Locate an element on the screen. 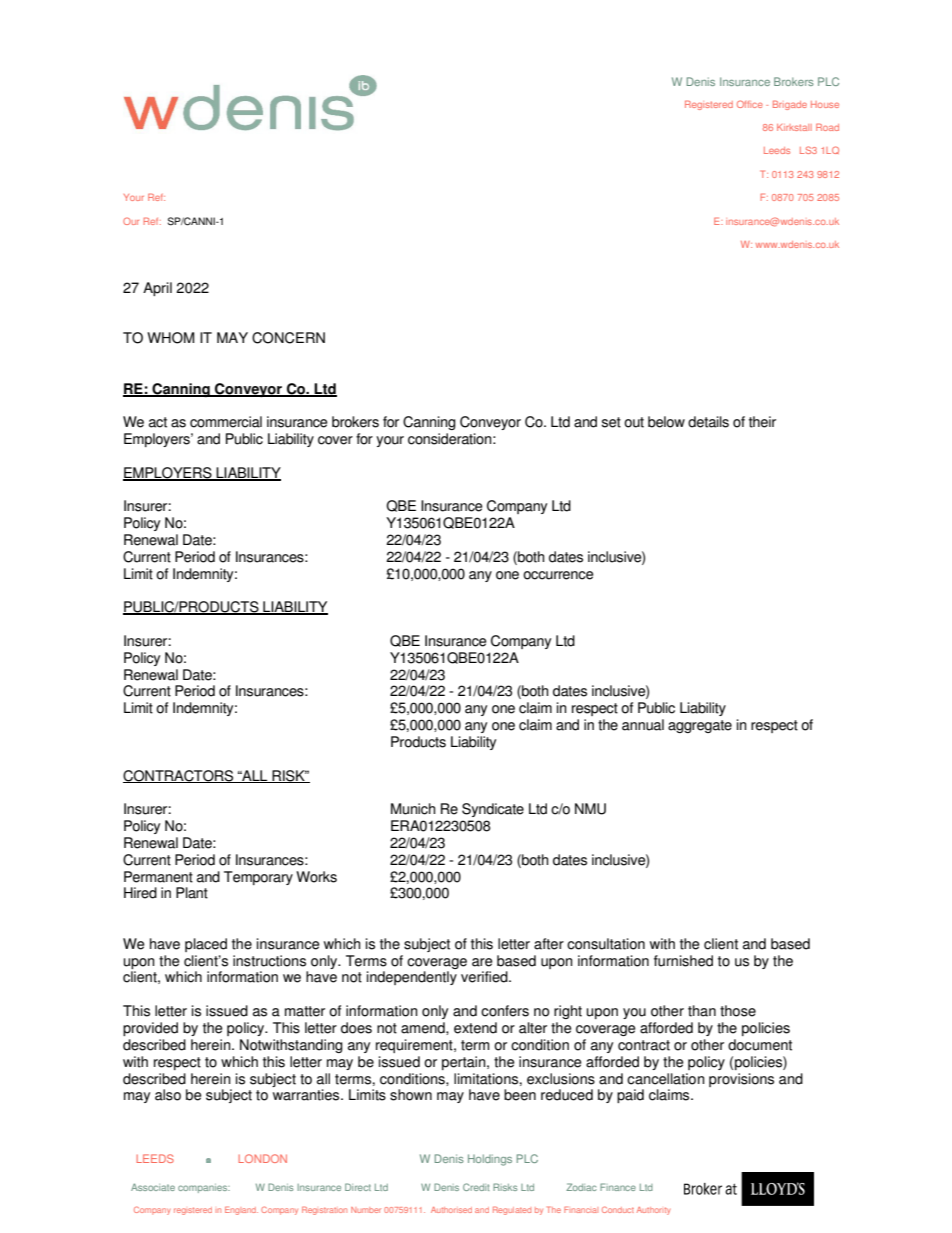  Temporary is located at coordinates (258, 878).
